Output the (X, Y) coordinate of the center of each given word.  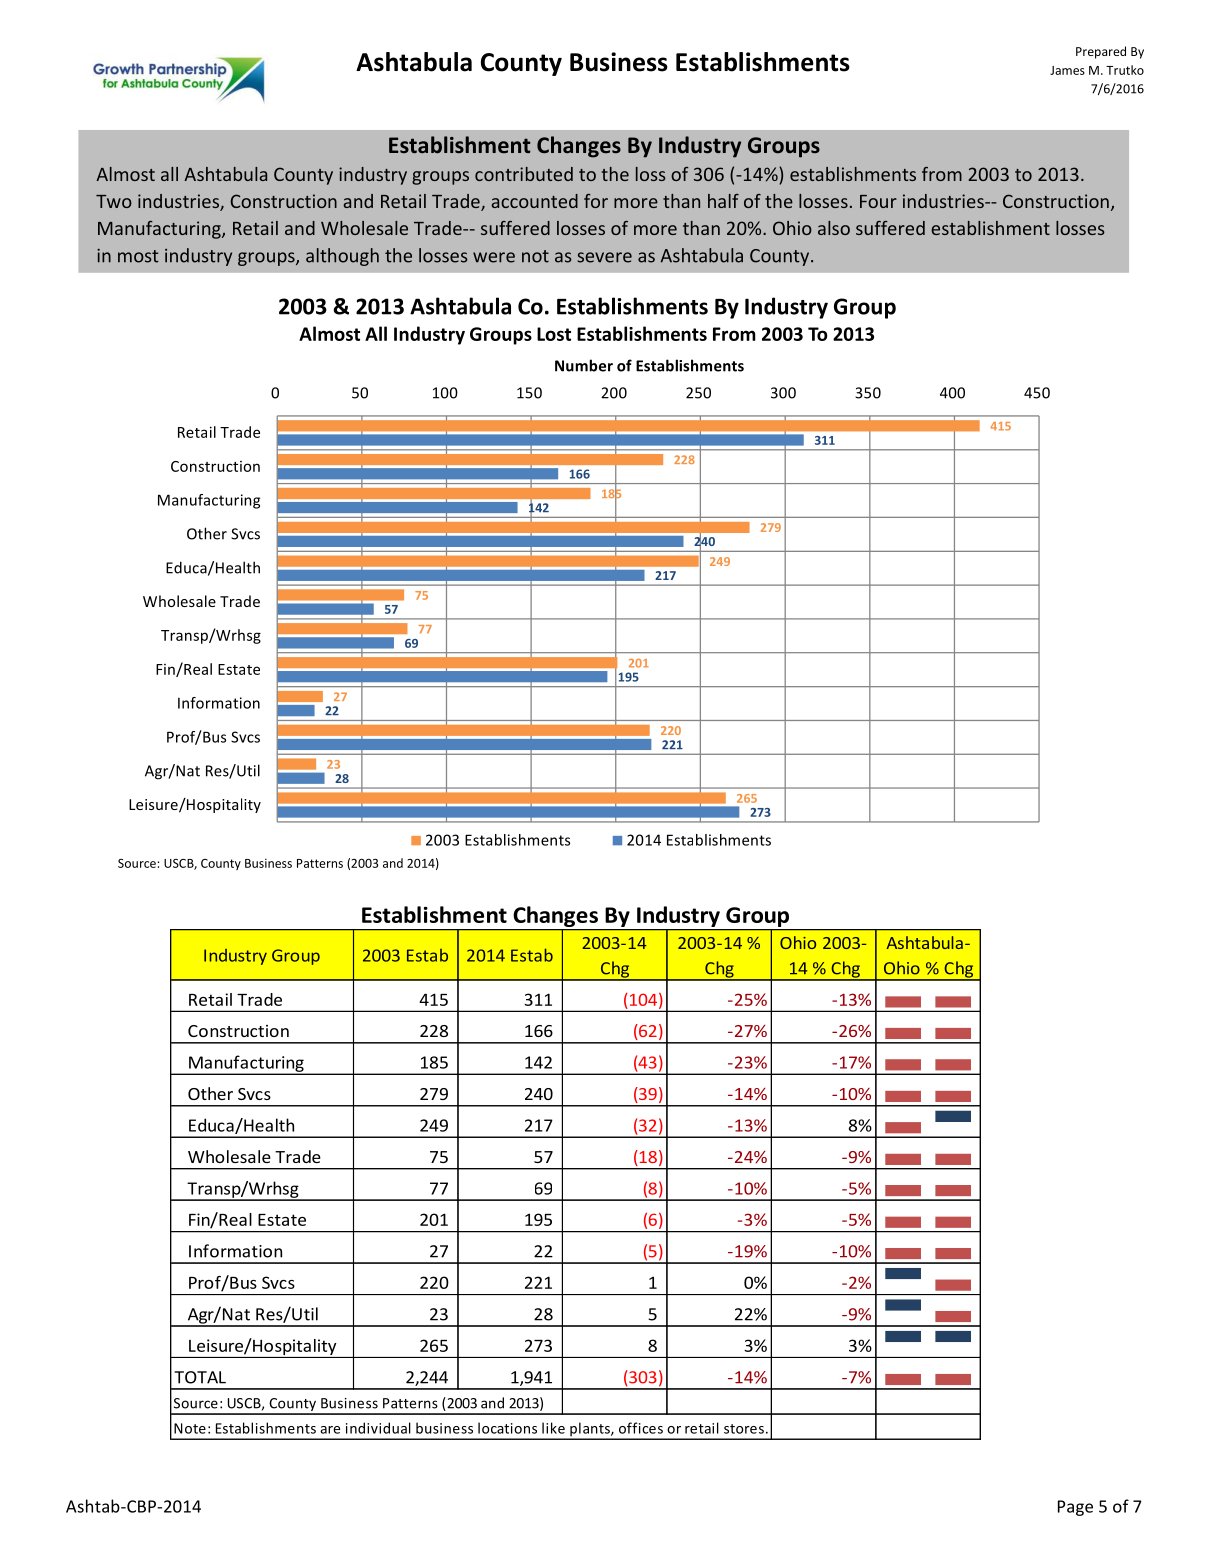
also (834, 228)
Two (114, 201)
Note (190, 1428)
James (1067, 70)
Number (584, 365)
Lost (554, 334)
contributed (524, 174)
